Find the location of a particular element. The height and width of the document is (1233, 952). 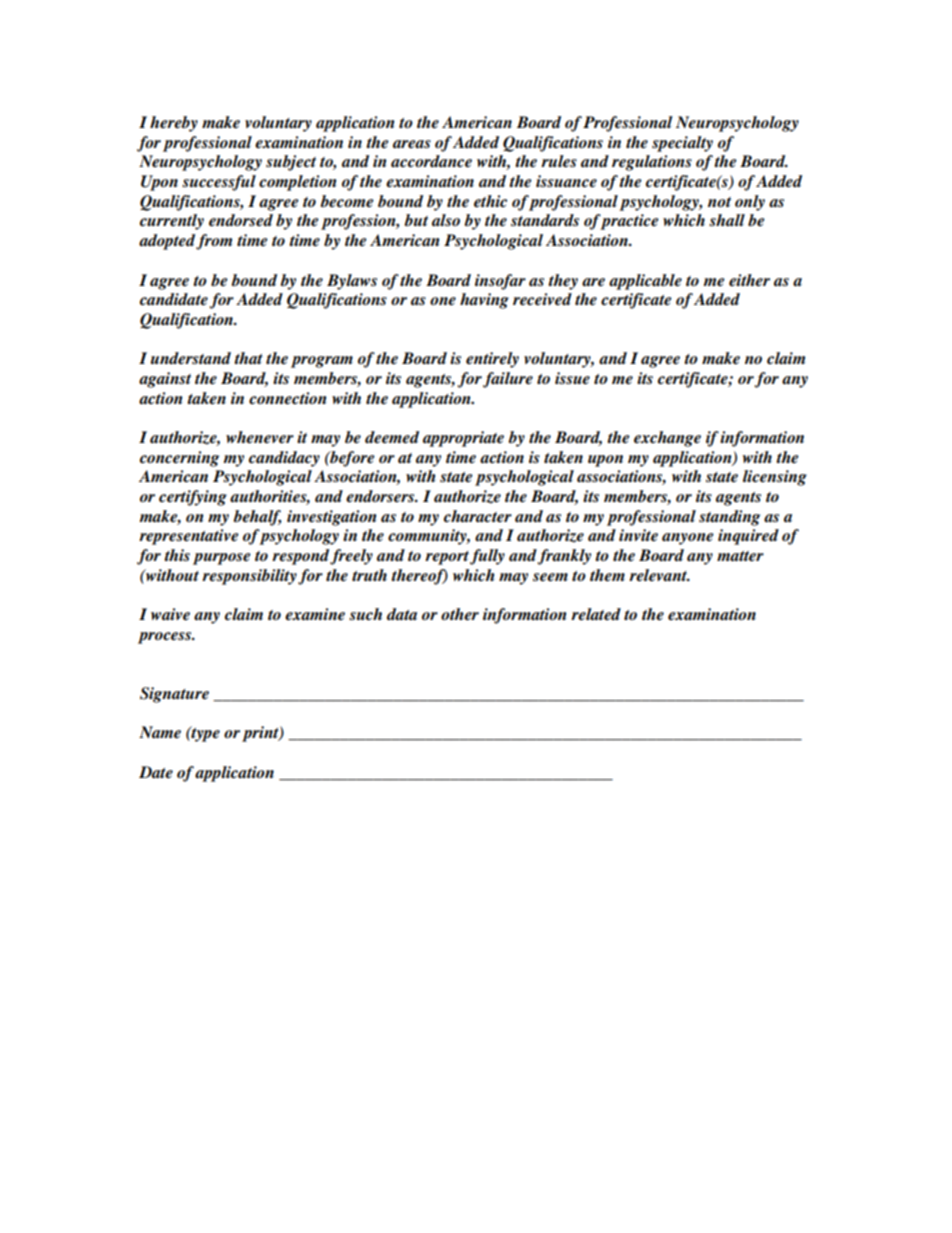

hereby is located at coordinates (174, 124).
